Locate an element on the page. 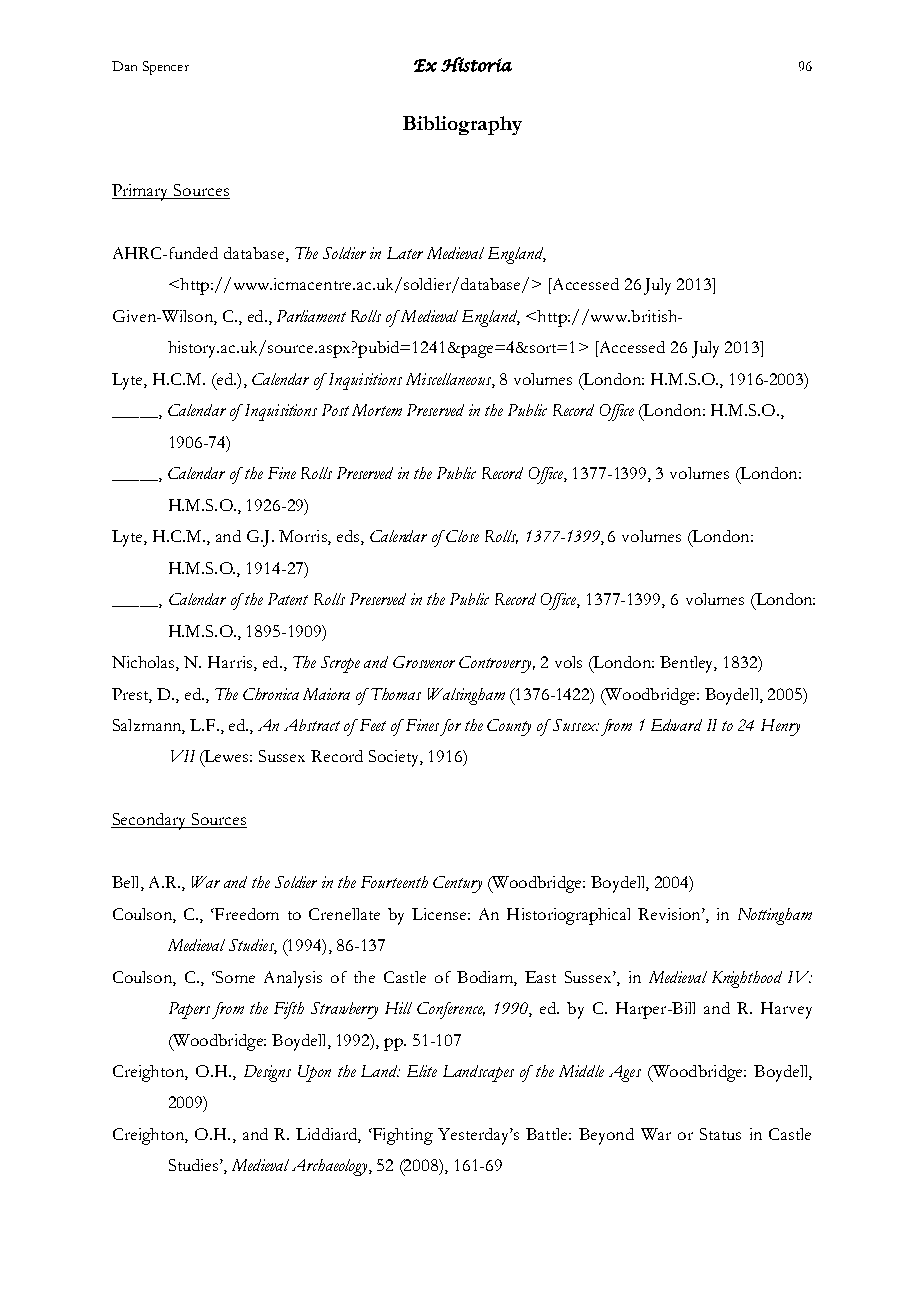  Bell is located at coordinates (127, 883).
